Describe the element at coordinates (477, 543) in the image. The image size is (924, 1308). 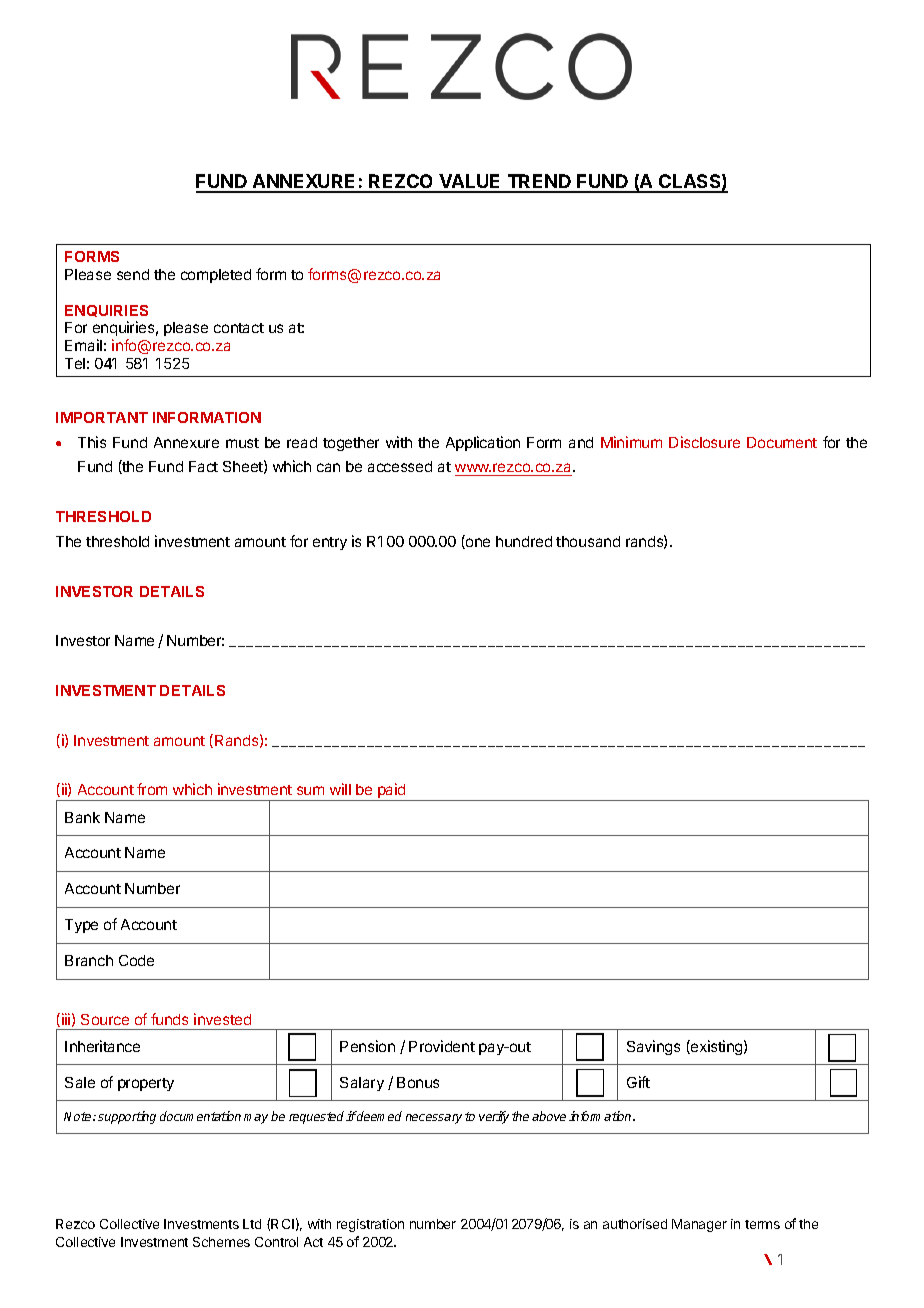
I see `one` at that location.
